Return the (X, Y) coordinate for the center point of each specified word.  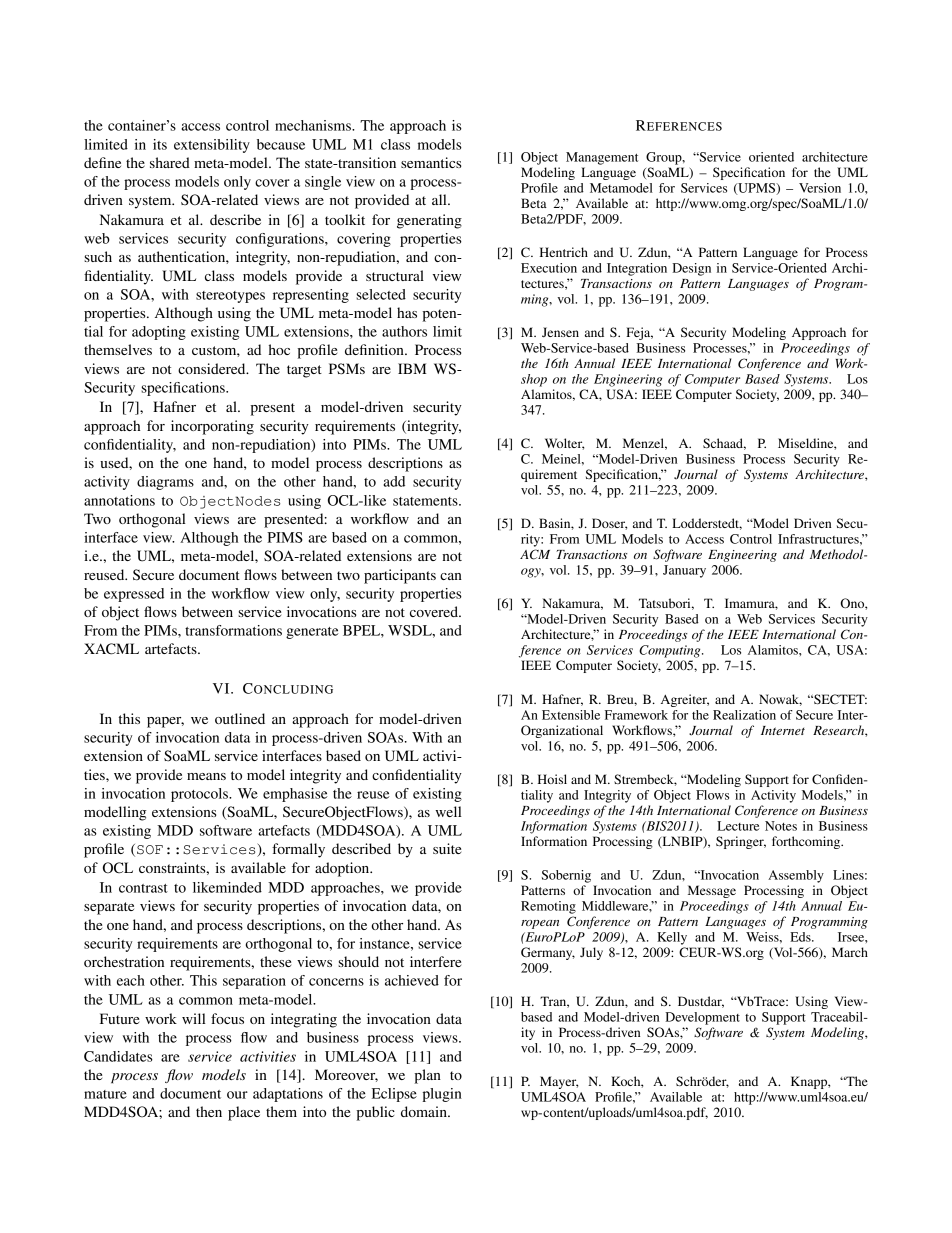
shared (170, 162)
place (244, 1113)
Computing (671, 651)
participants (400, 576)
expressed (134, 595)
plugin (442, 1095)
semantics (431, 162)
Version (820, 188)
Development (702, 1018)
